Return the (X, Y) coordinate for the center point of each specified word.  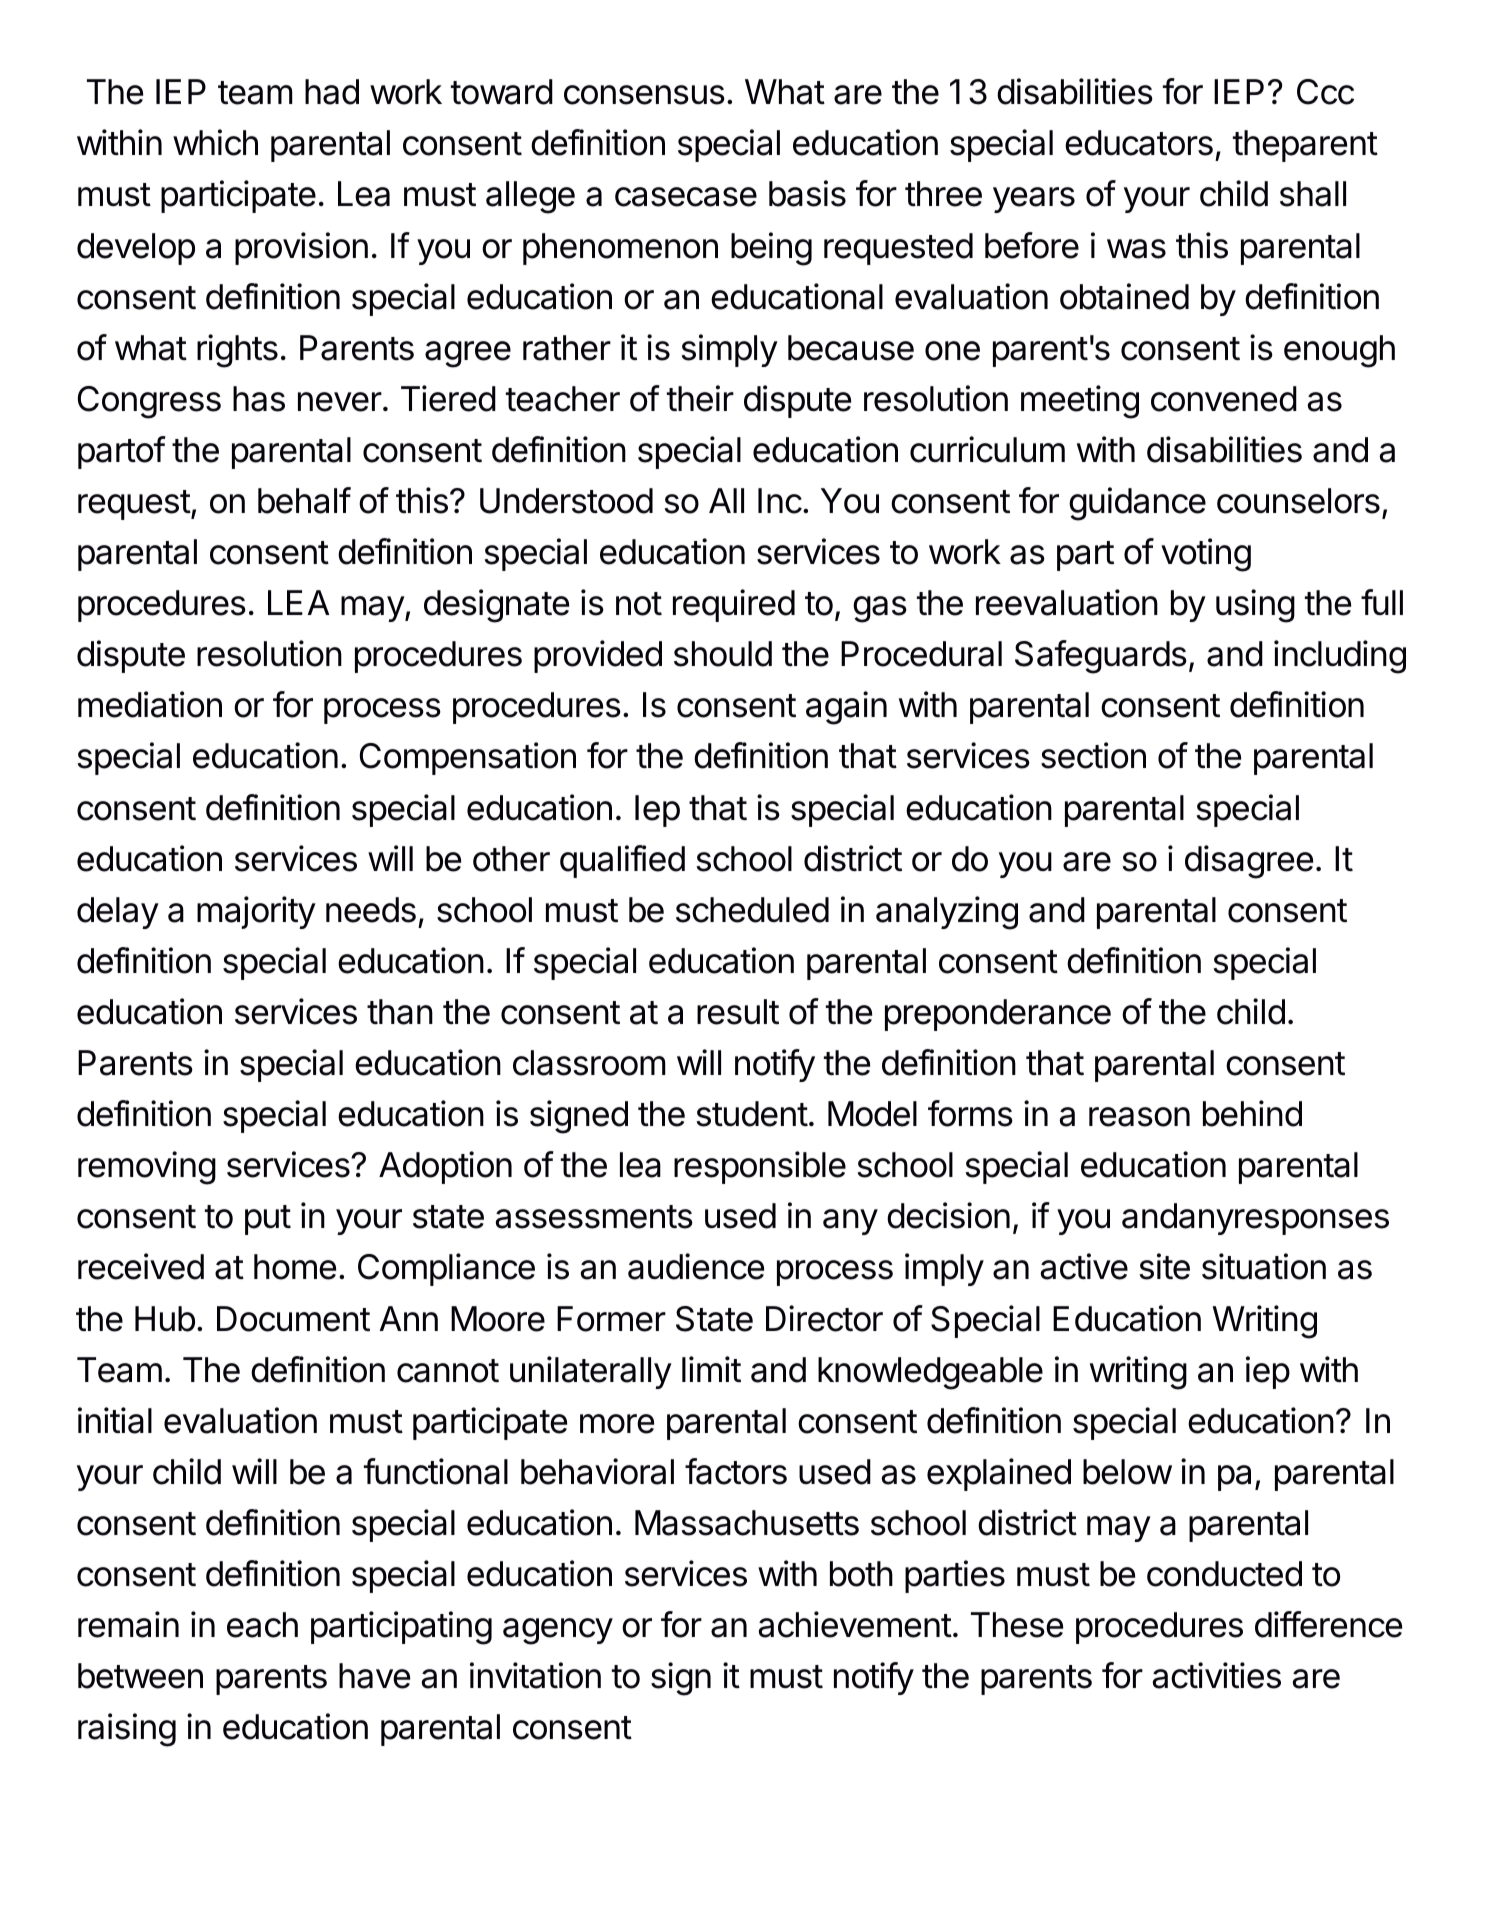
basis (807, 193)
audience (696, 1266)
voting (1206, 555)
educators (1139, 143)
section (1093, 755)
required (734, 605)
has (259, 399)
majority (256, 912)
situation (1264, 1266)
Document (293, 1319)
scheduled (752, 910)
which (215, 142)
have (374, 1676)
